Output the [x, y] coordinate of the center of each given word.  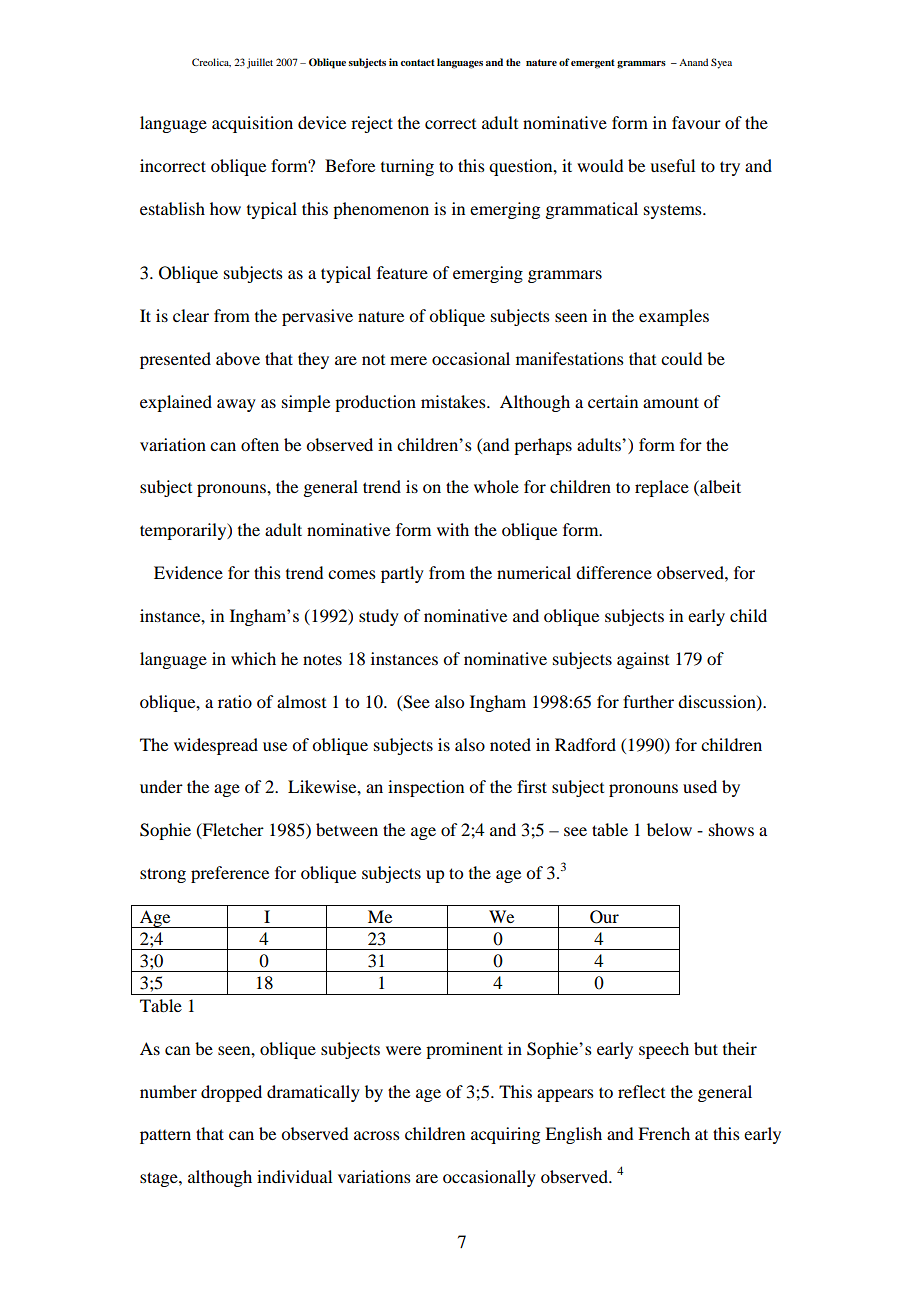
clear [191, 315]
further [648, 701]
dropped [231, 1093]
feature [402, 272]
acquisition [252, 124]
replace [662, 488]
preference [230, 874]
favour [696, 122]
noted [510, 744]
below [669, 829]
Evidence [188, 572]
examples [674, 317]
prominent [464, 1050]
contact [418, 62]
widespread [216, 746]
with [453, 529]
